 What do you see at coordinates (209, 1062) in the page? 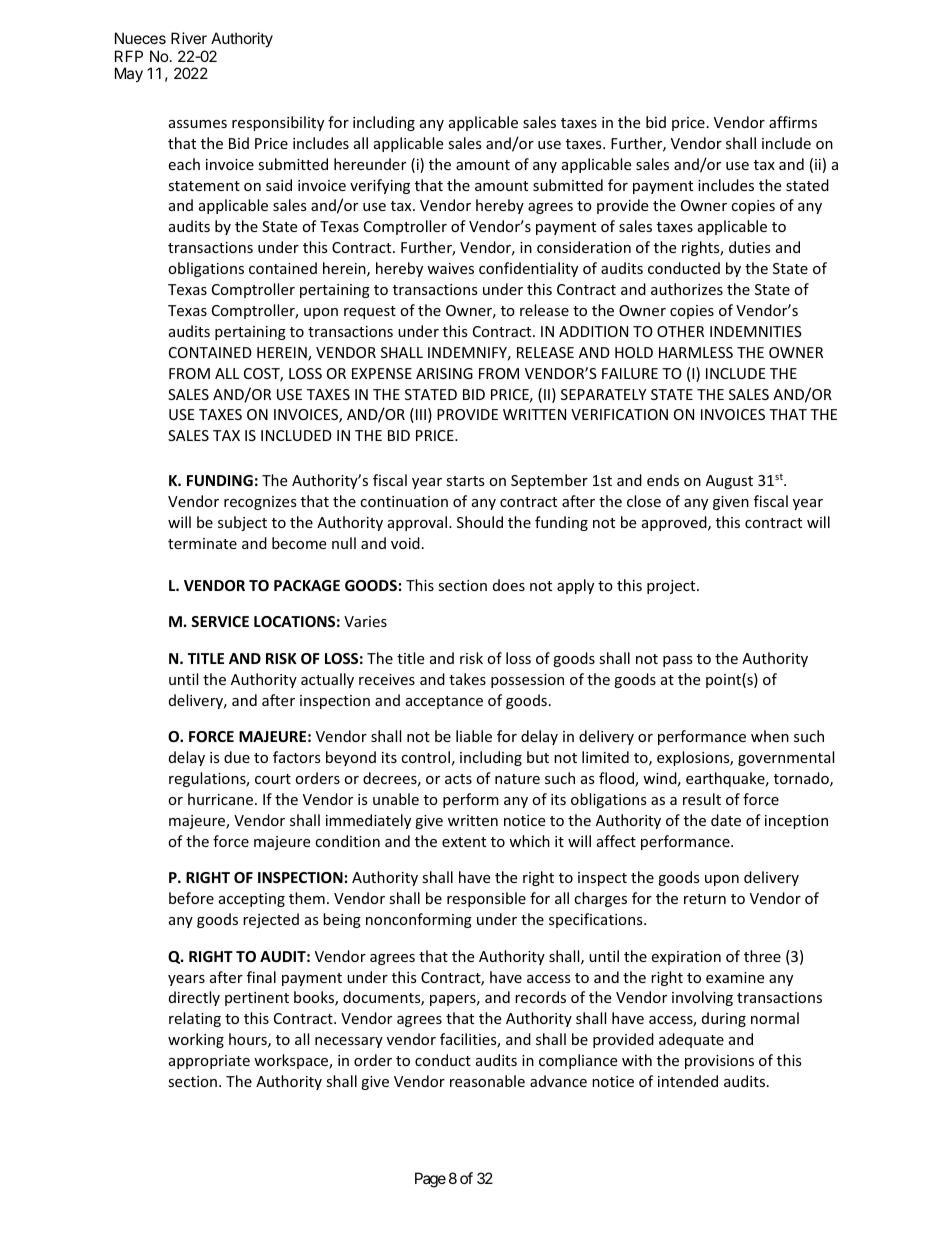
I see `appropriate` at bounding box center [209, 1062].
